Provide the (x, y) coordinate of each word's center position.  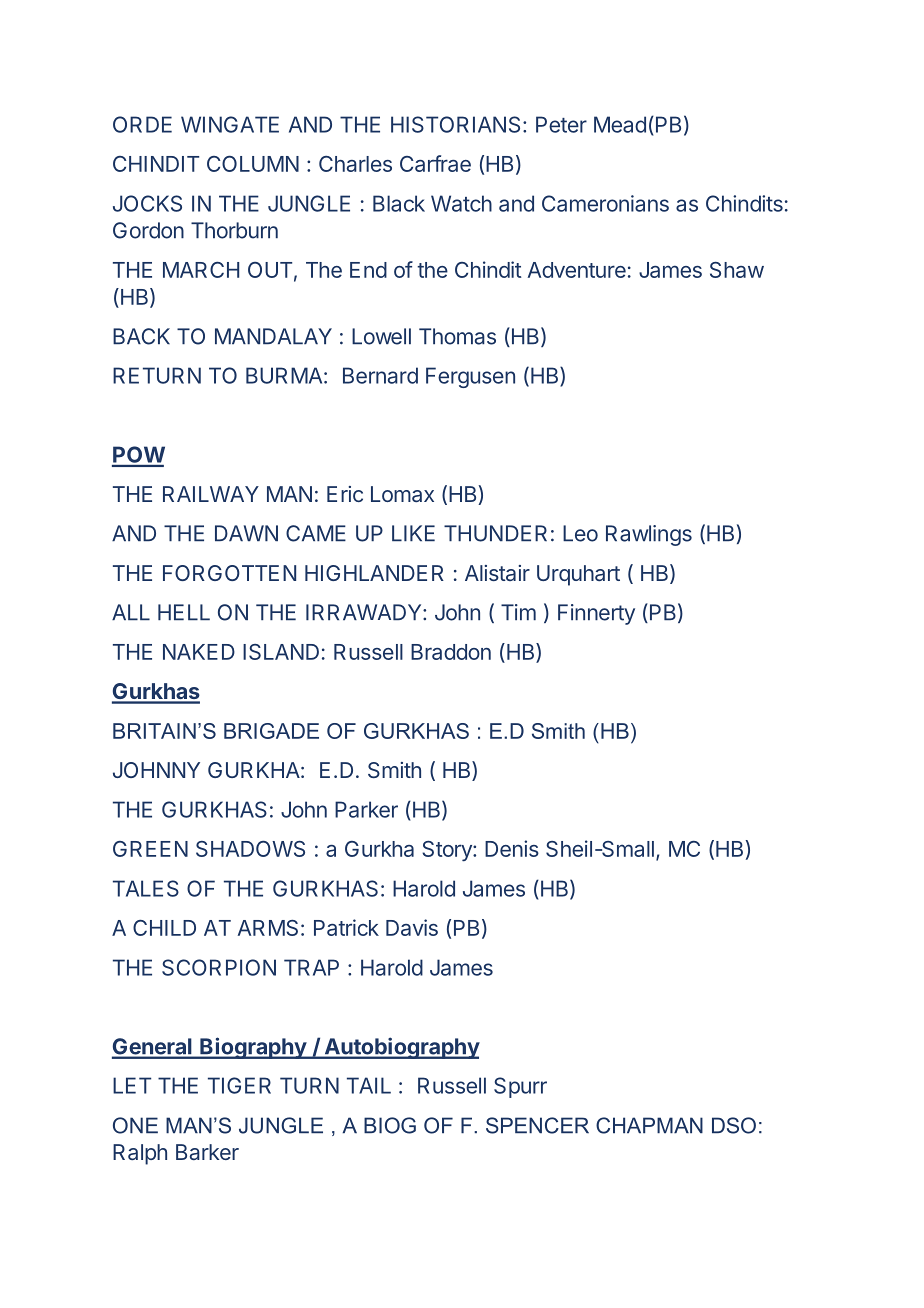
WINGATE (230, 124)
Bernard (380, 375)
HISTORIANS (455, 124)
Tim (518, 612)
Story (448, 851)
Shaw (737, 270)
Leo (580, 533)
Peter (561, 124)
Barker (207, 1152)
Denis (512, 848)
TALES (146, 888)
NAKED (199, 652)
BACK (141, 336)
